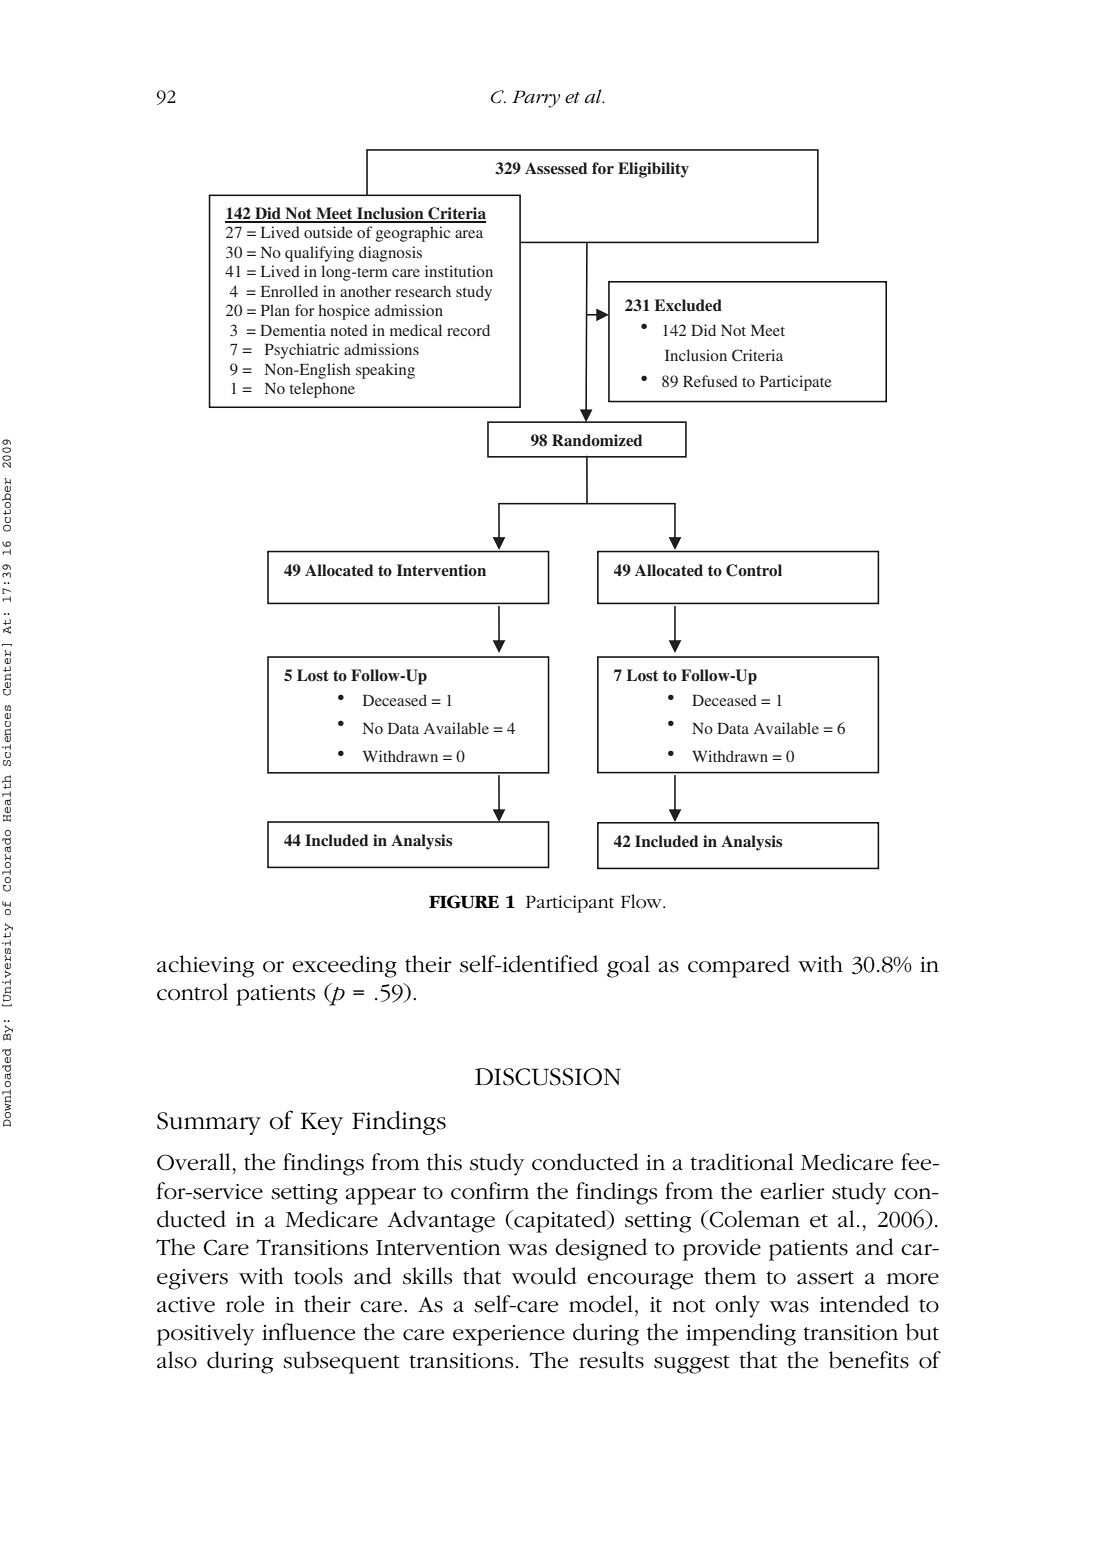 This screenshot has height=1565, width=1096. Describe the element at coordinates (653, 170) in the screenshot. I see `Eligibility` at that location.
